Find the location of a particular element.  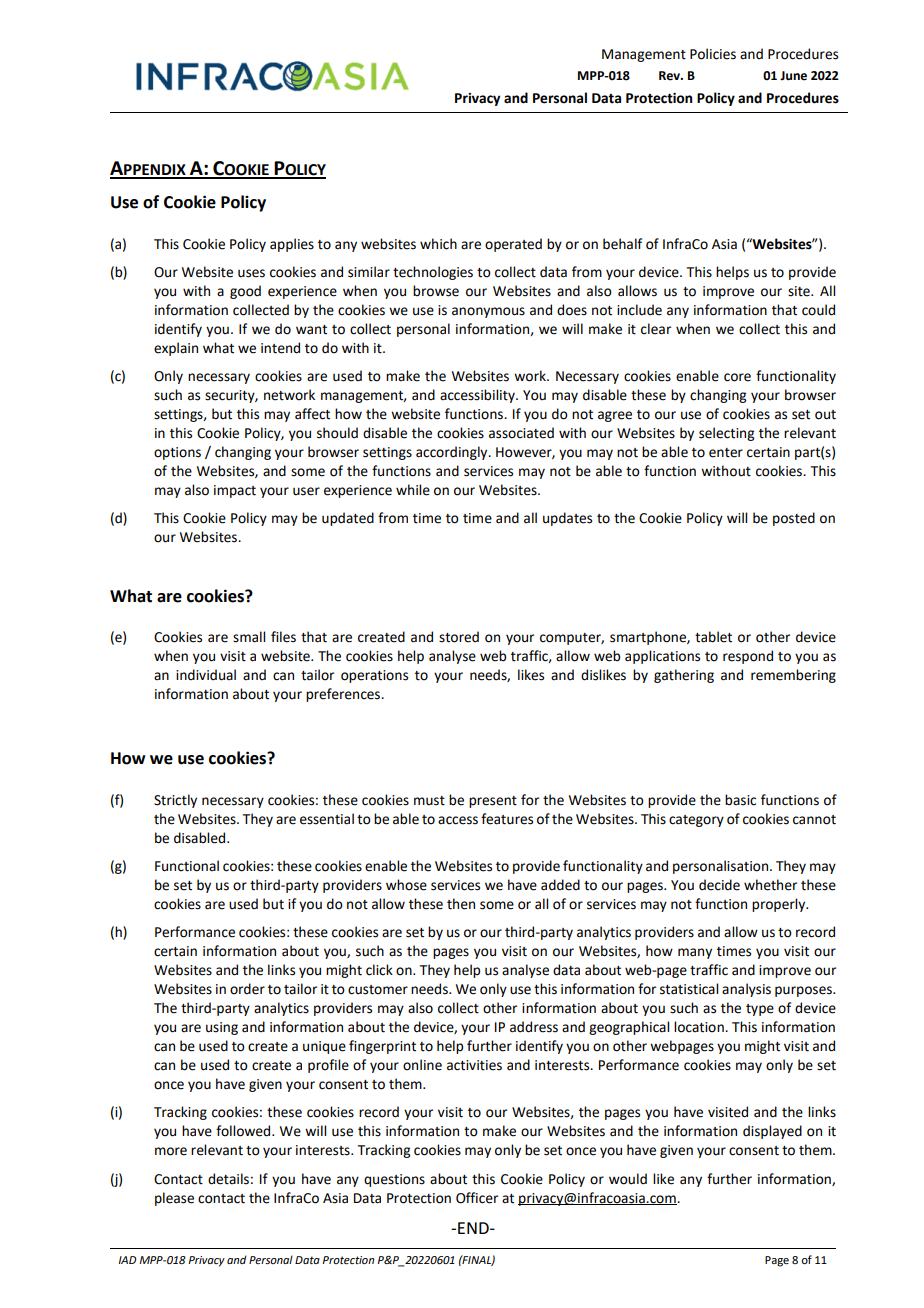

individual is located at coordinates (206, 675).
